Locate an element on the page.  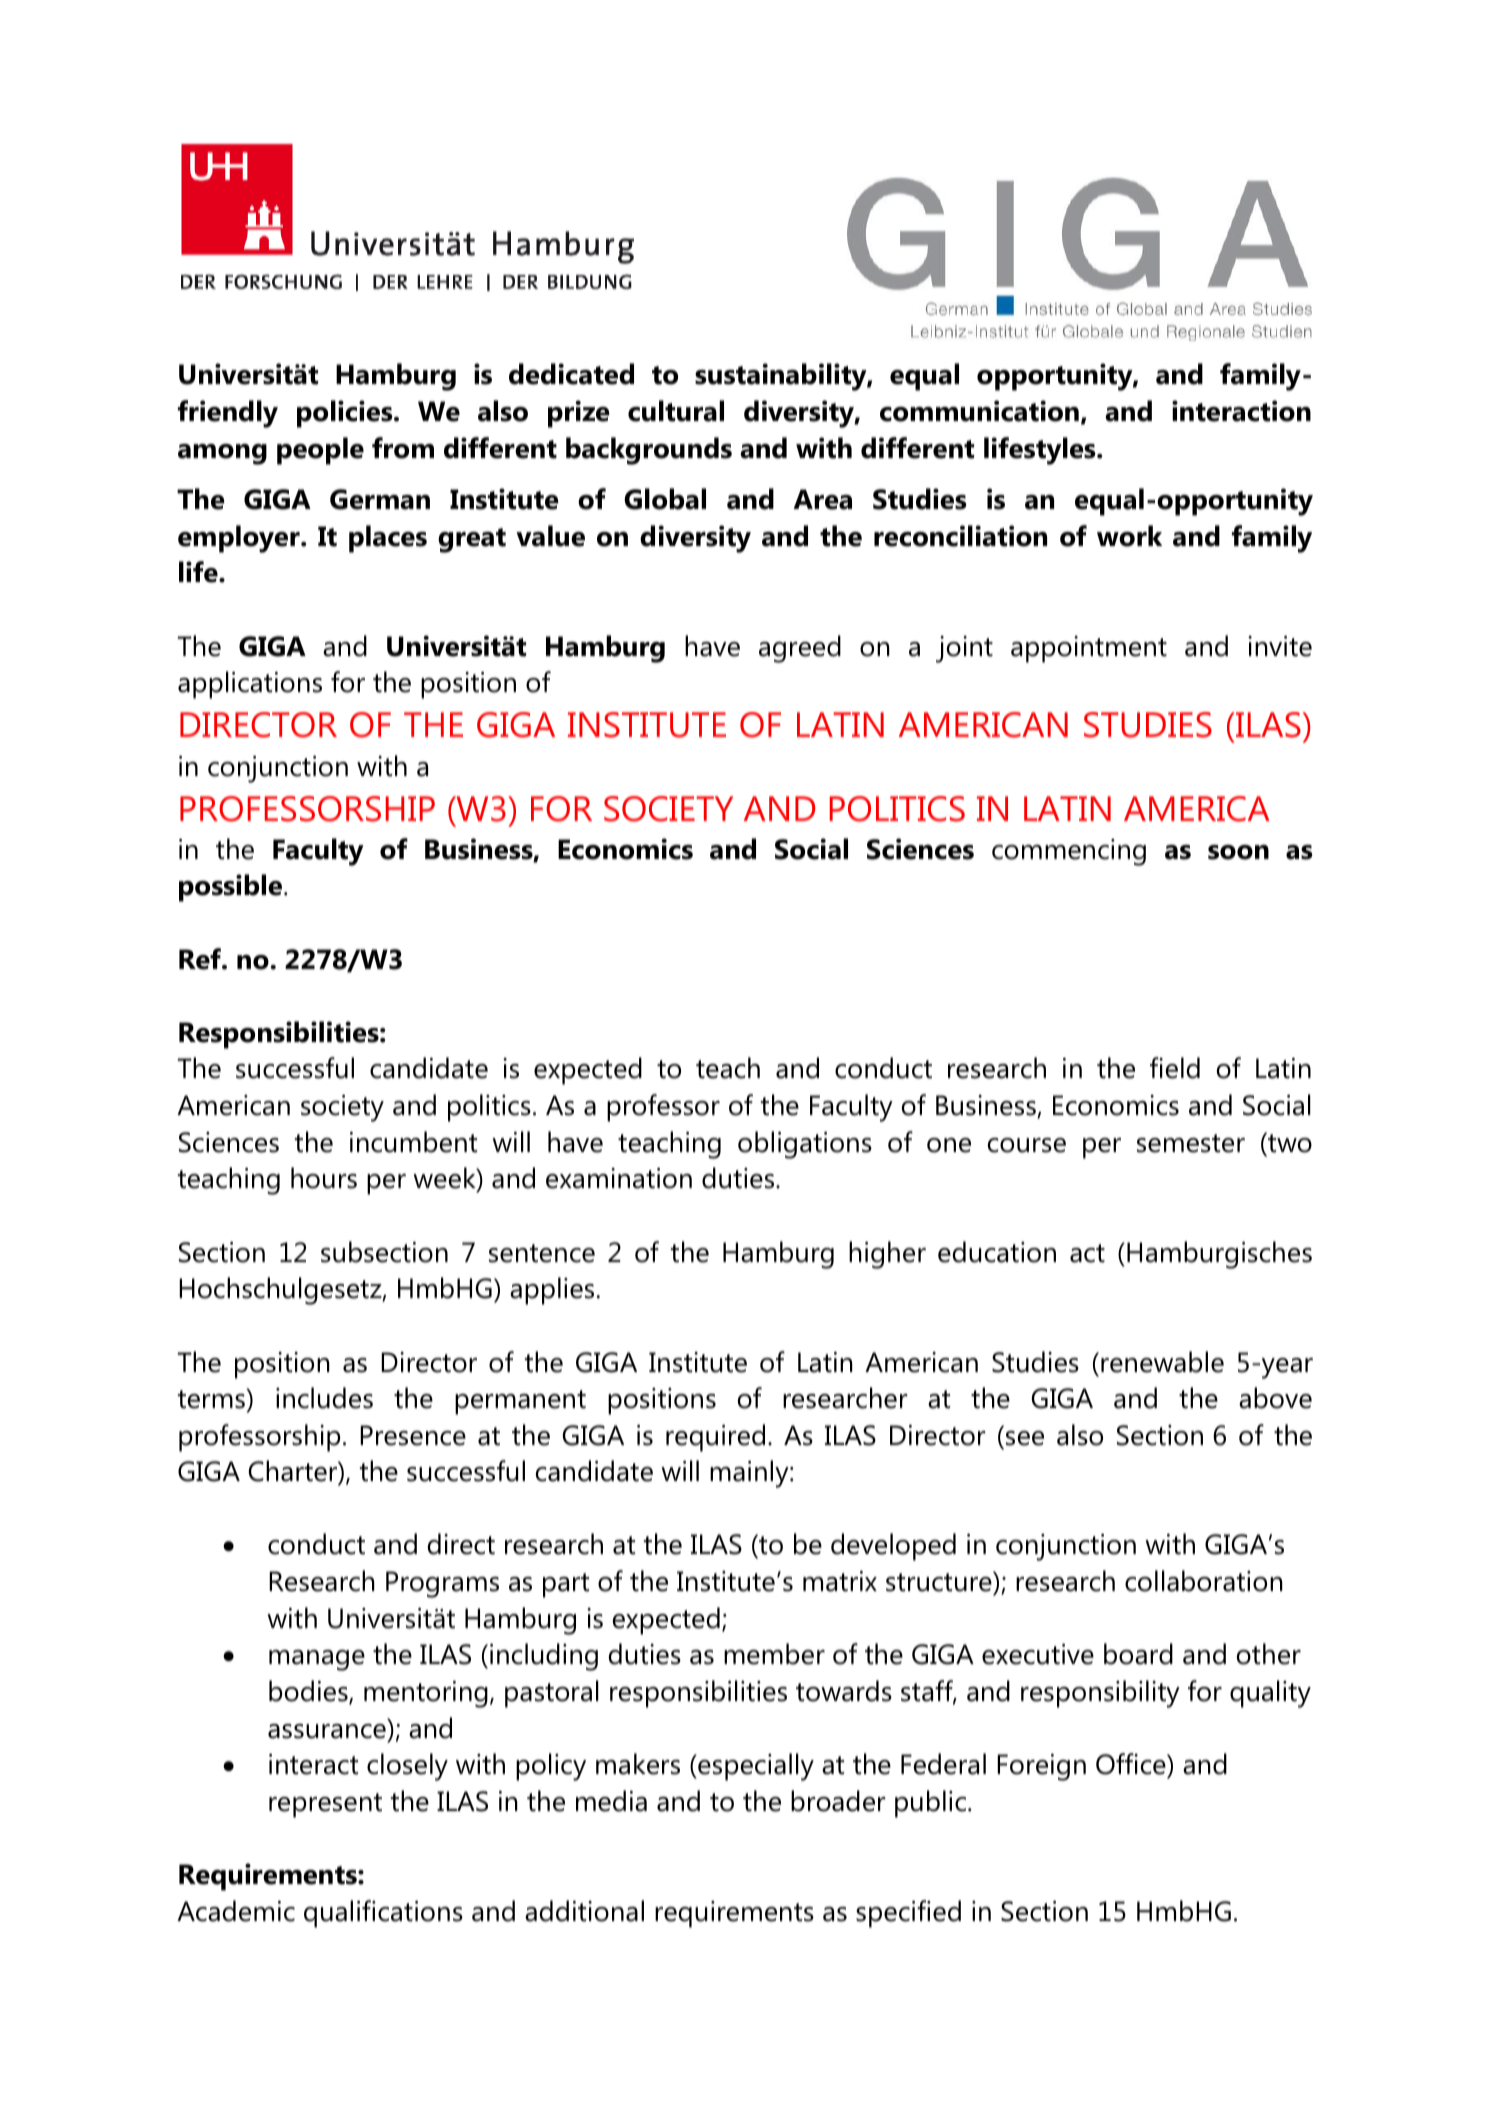
renewable is located at coordinates (1162, 1362).
